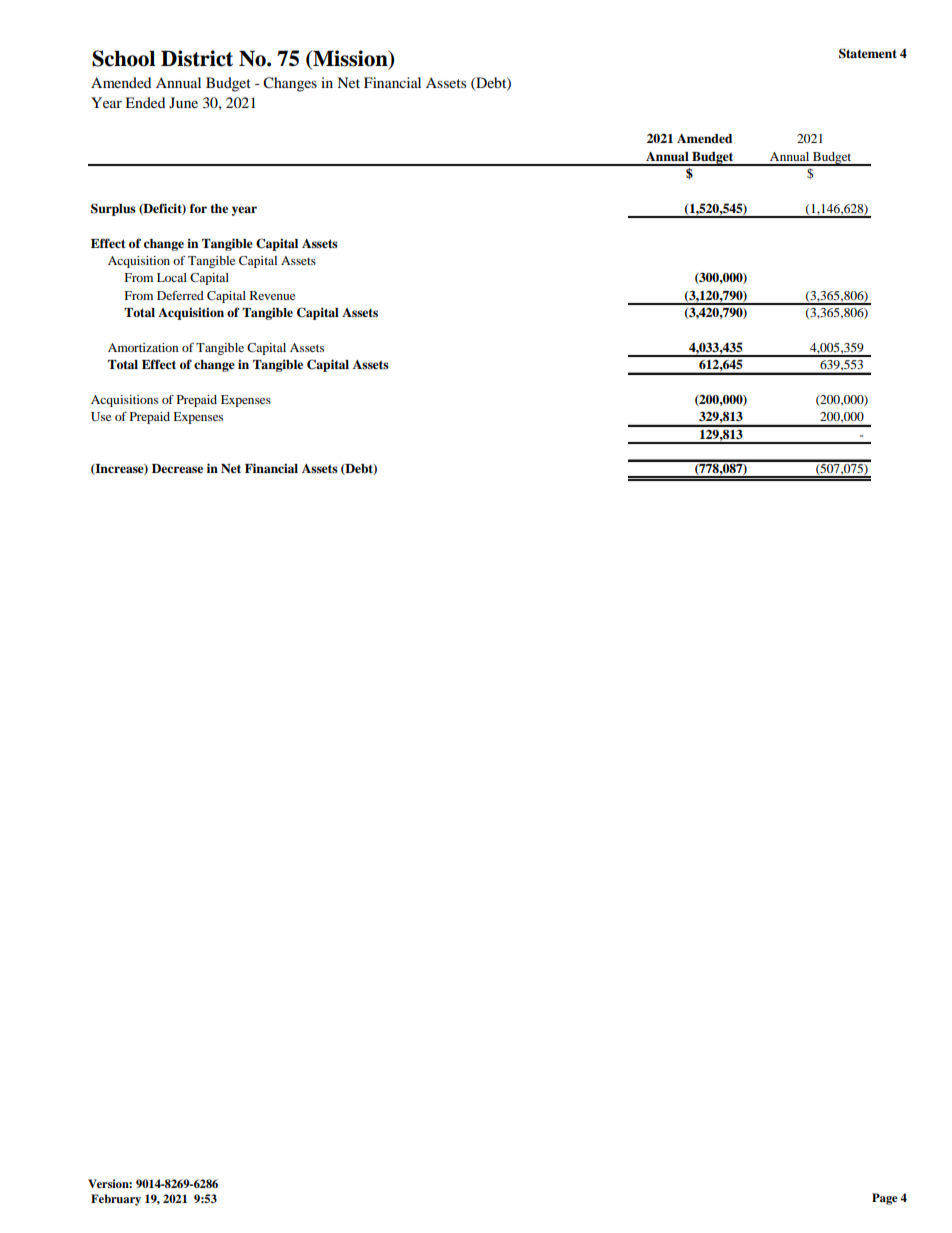 Image resolution: width=952 pixels, height=1233 pixels. Describe the element at coordinates (177, 468) in the screenshot. I see `Decrease` at that location.
